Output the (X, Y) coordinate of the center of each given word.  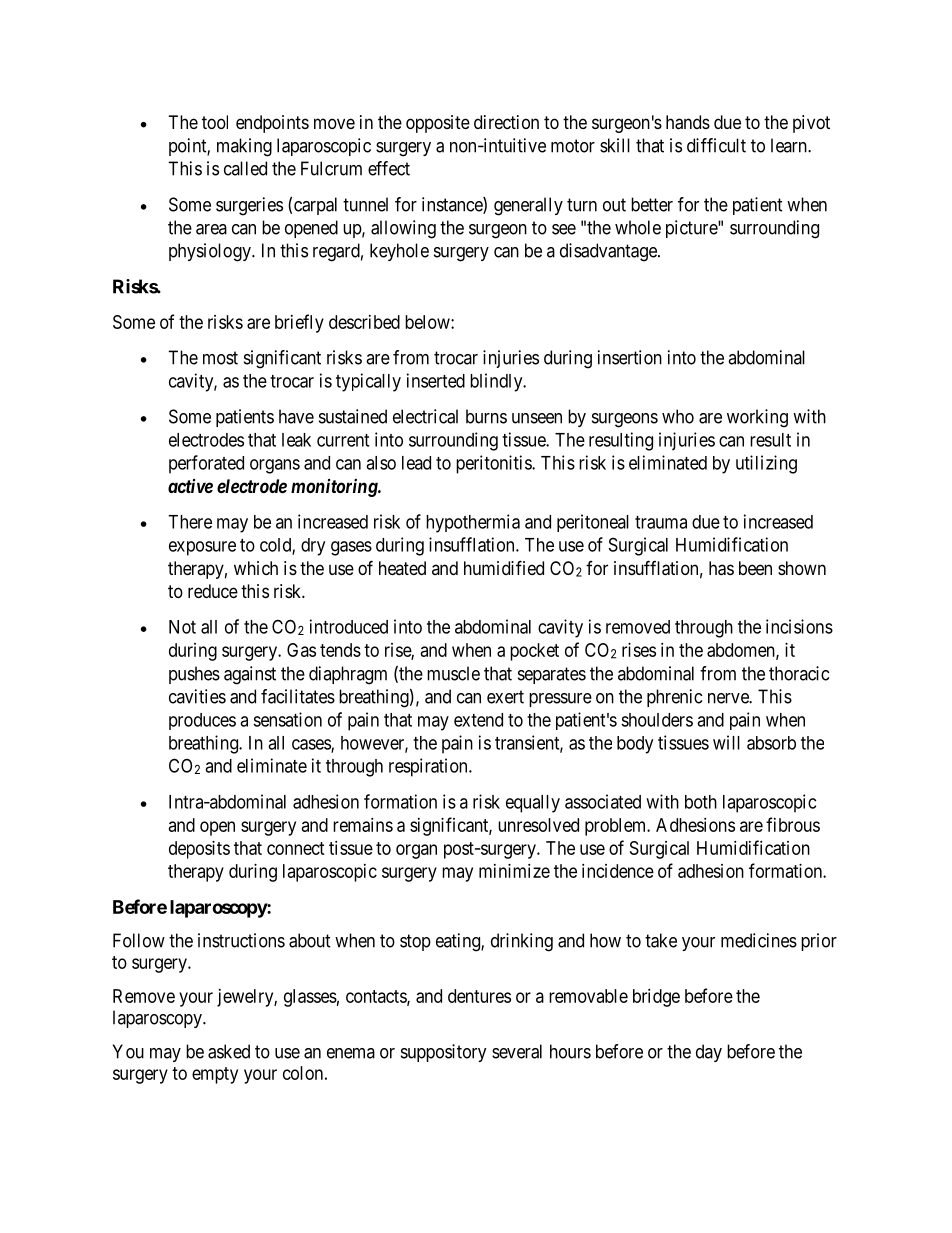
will (726, 742)
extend (478, 720)
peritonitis (494, 464)
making (244, 147)
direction (506, 122)
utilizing (766, 464)
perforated (206, 464)
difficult (716, 145)
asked (229, 1051)
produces (202, 721)
